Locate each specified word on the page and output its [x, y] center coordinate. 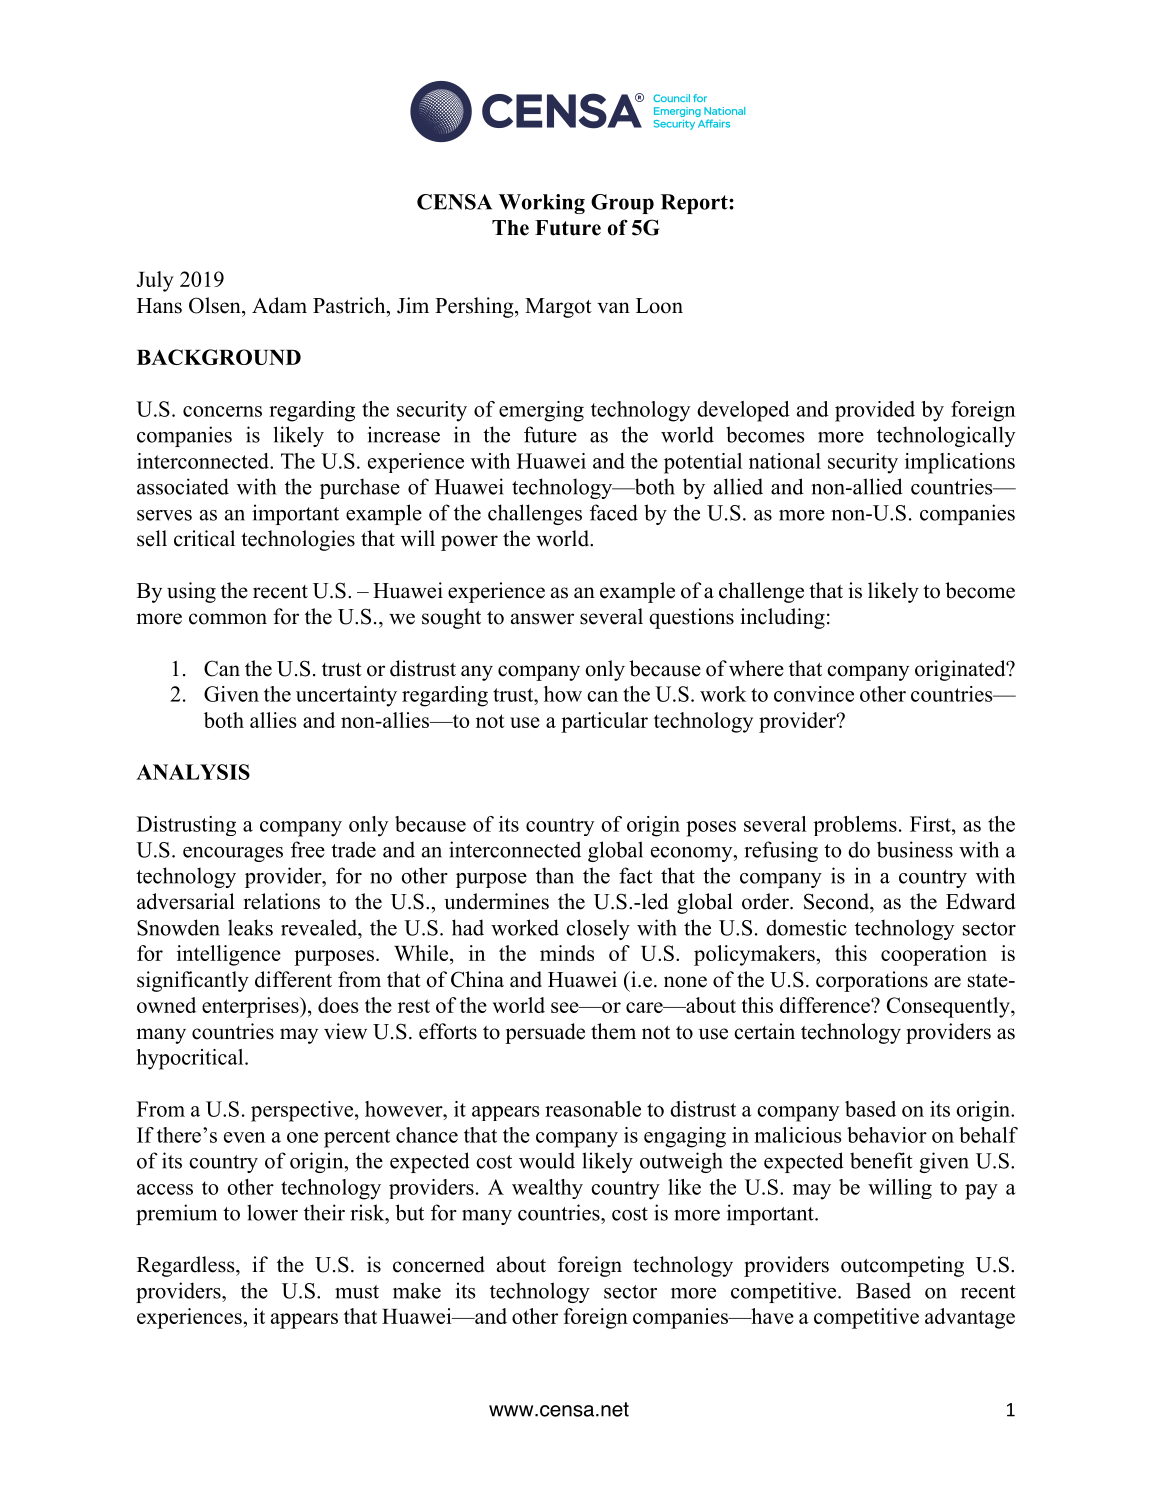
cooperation [934, 955]
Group [622, 204]
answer [542, 619]
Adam [279, 305]
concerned [439, 1264]
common [228, 619]
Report [695, 204]
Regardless [187, 1266]
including [783, 618]
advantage [970, 1318]
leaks [250, 927]
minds [567, 953]
